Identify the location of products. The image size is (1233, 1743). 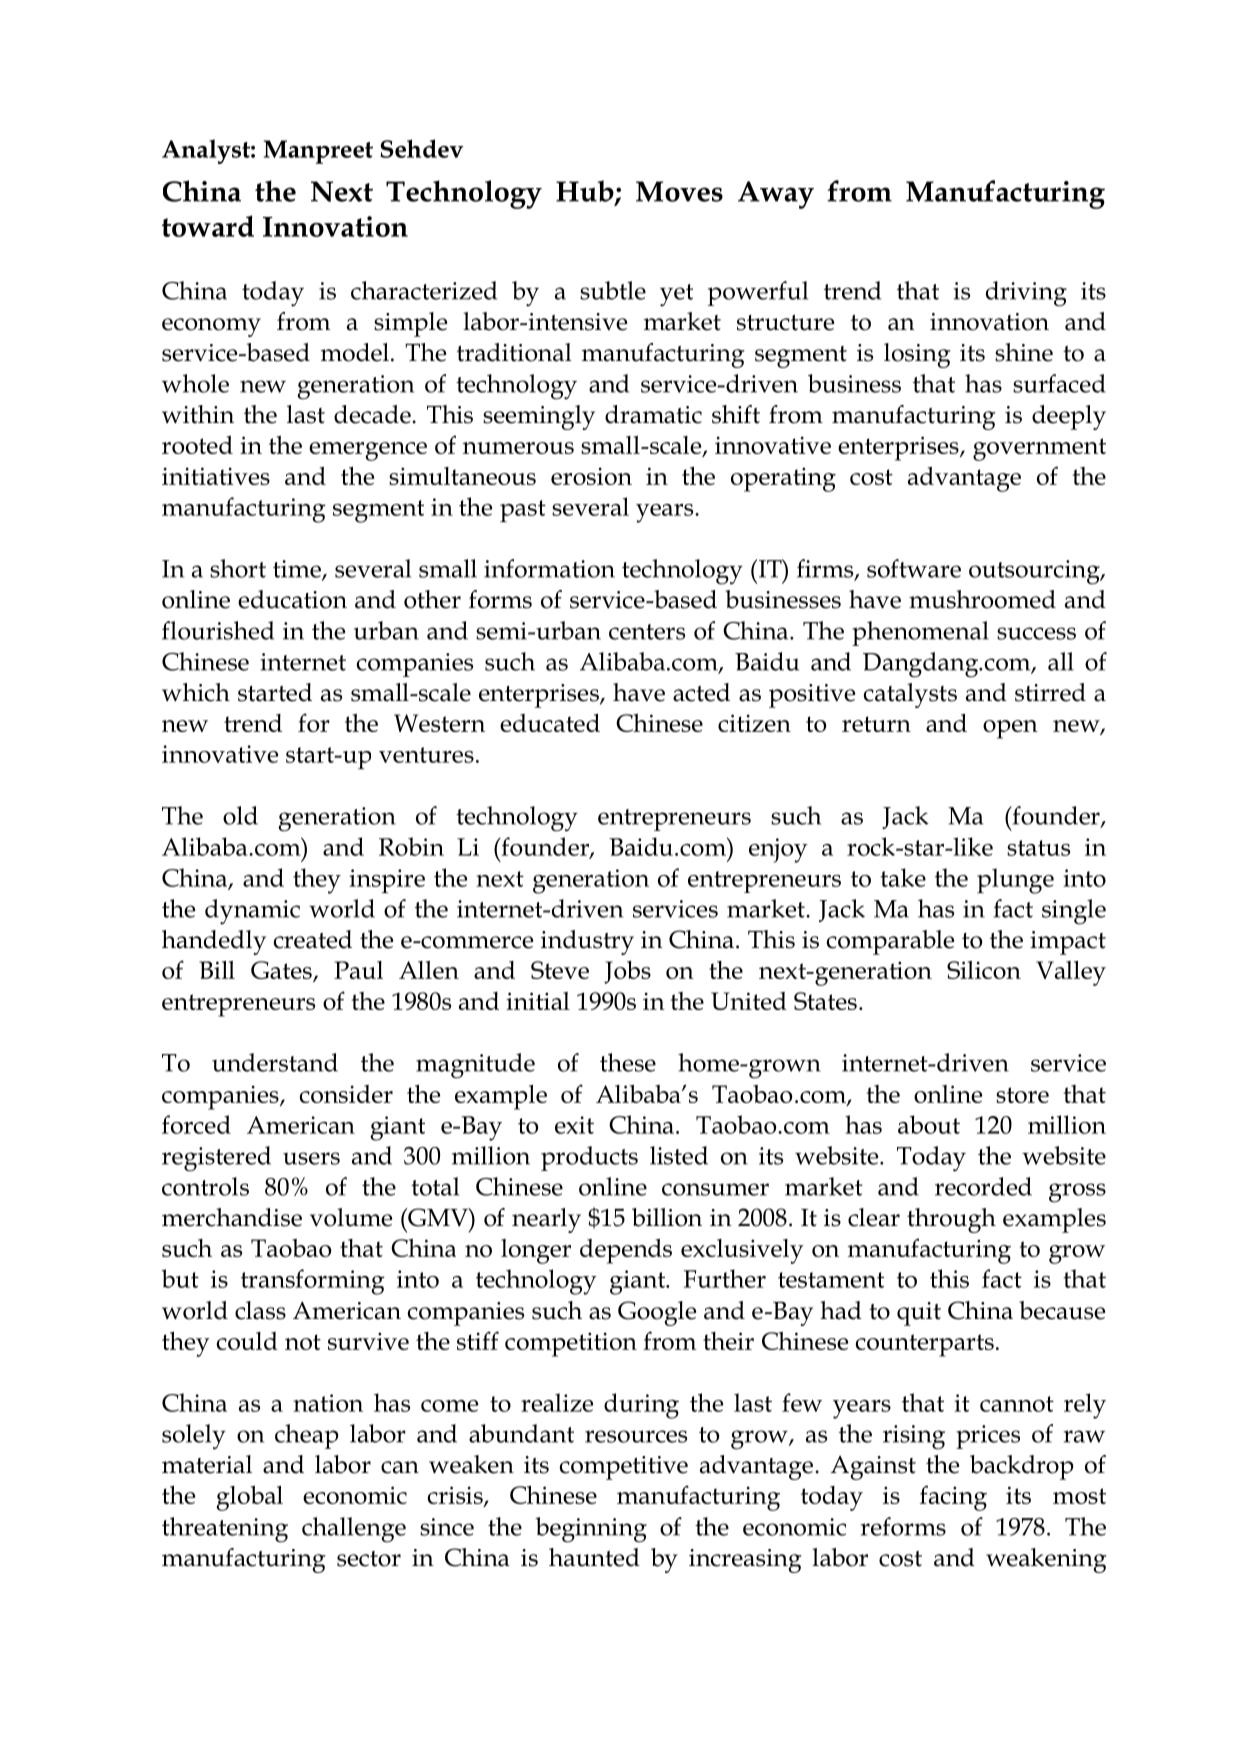
(589, 1158).
